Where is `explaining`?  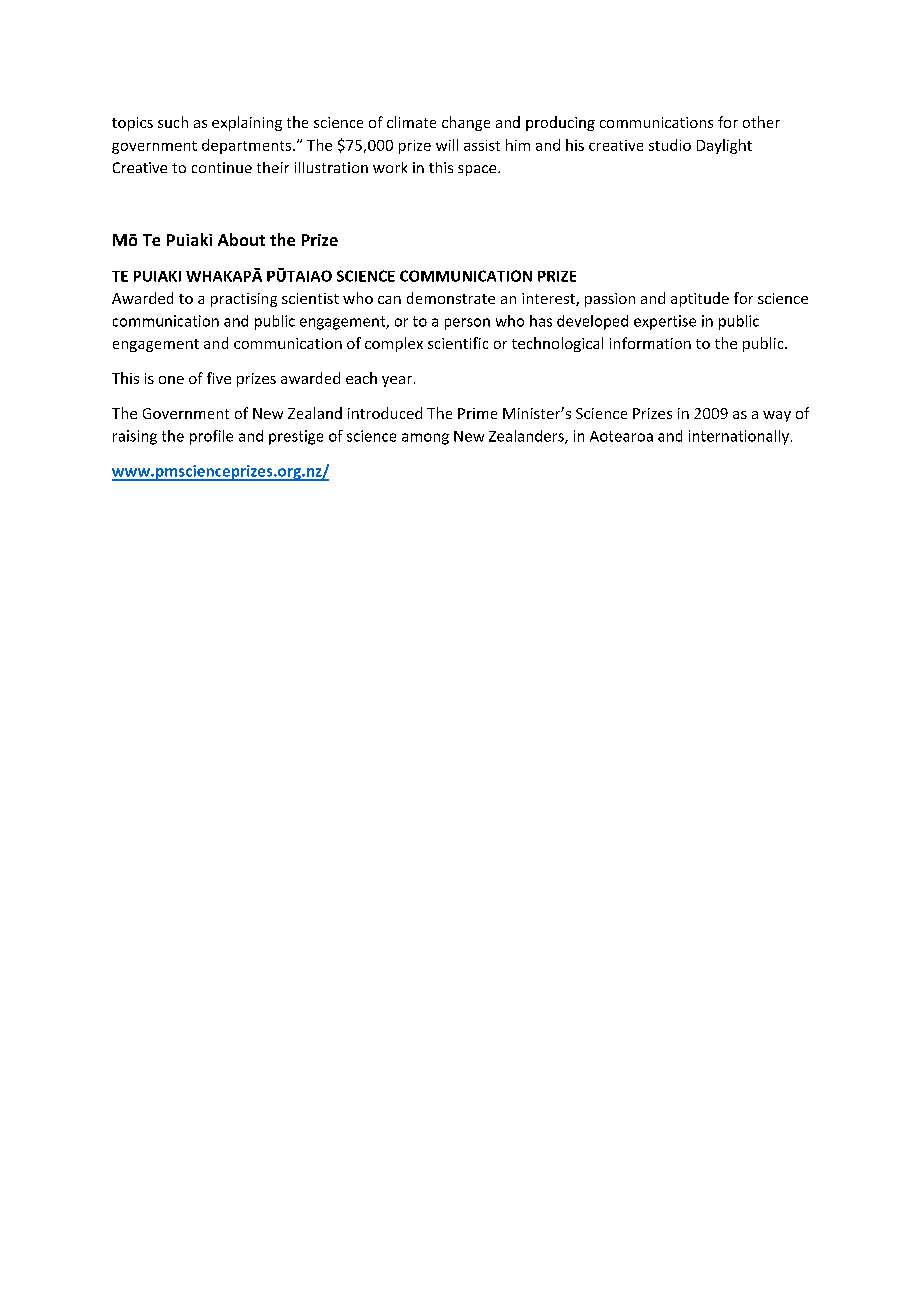
explaining is located at coordinates (247, 123).
